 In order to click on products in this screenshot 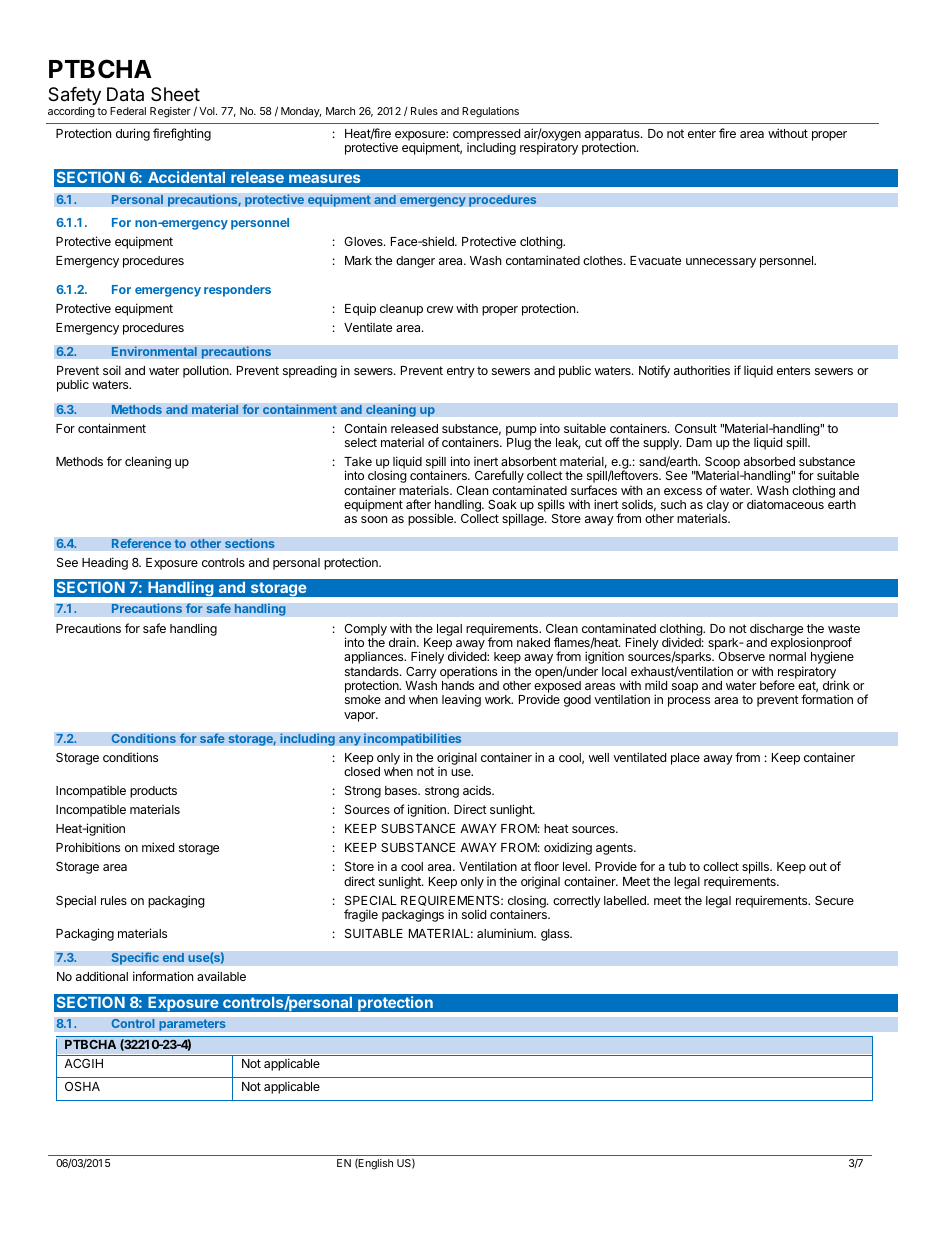, I will do `click(153, 792)`.
